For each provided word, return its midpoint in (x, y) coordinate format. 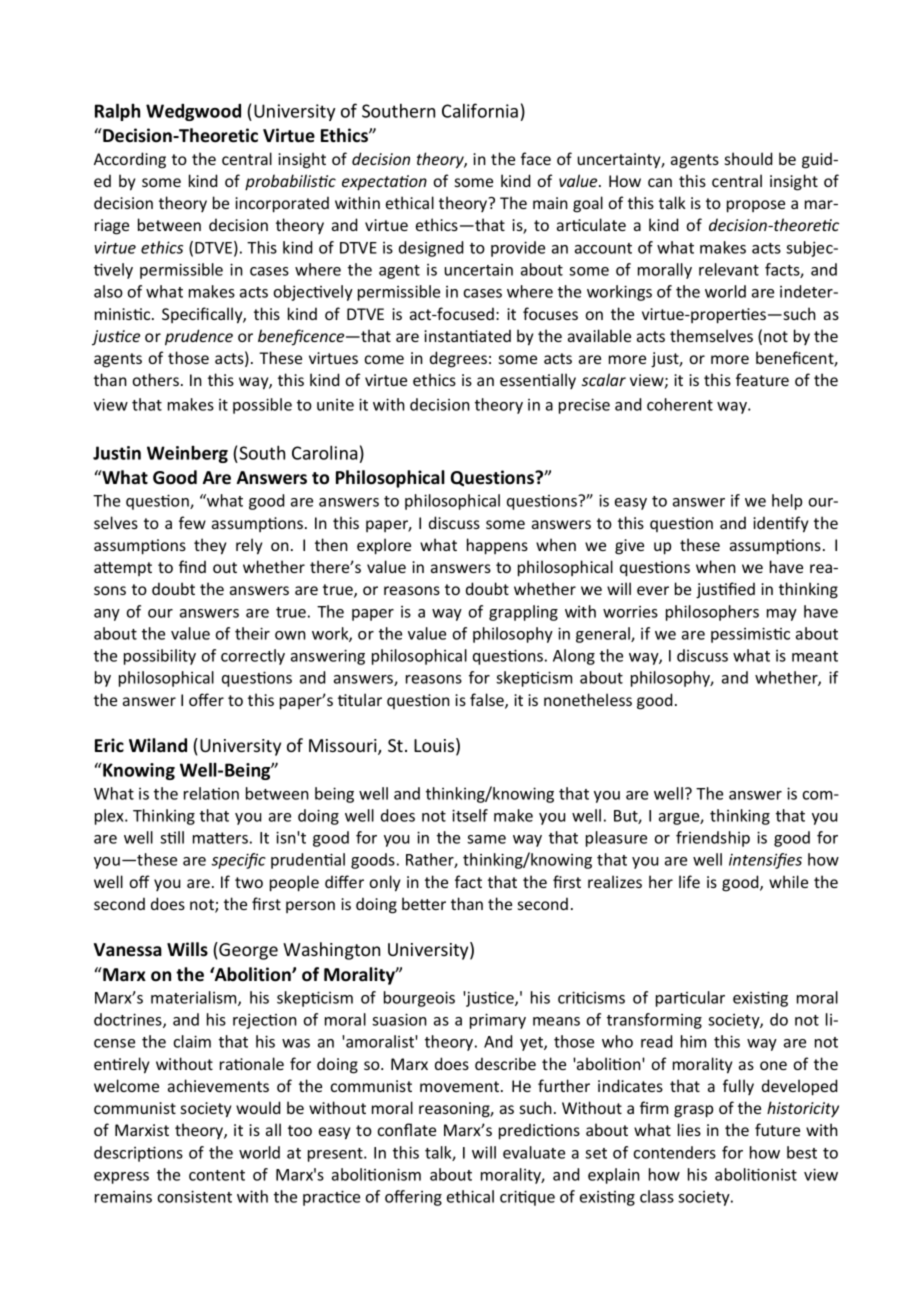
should (748, 158)
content (217, 1175)
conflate (407, 1129)
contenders (675, 1152)
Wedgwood (193, 112)
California (480, 110)
